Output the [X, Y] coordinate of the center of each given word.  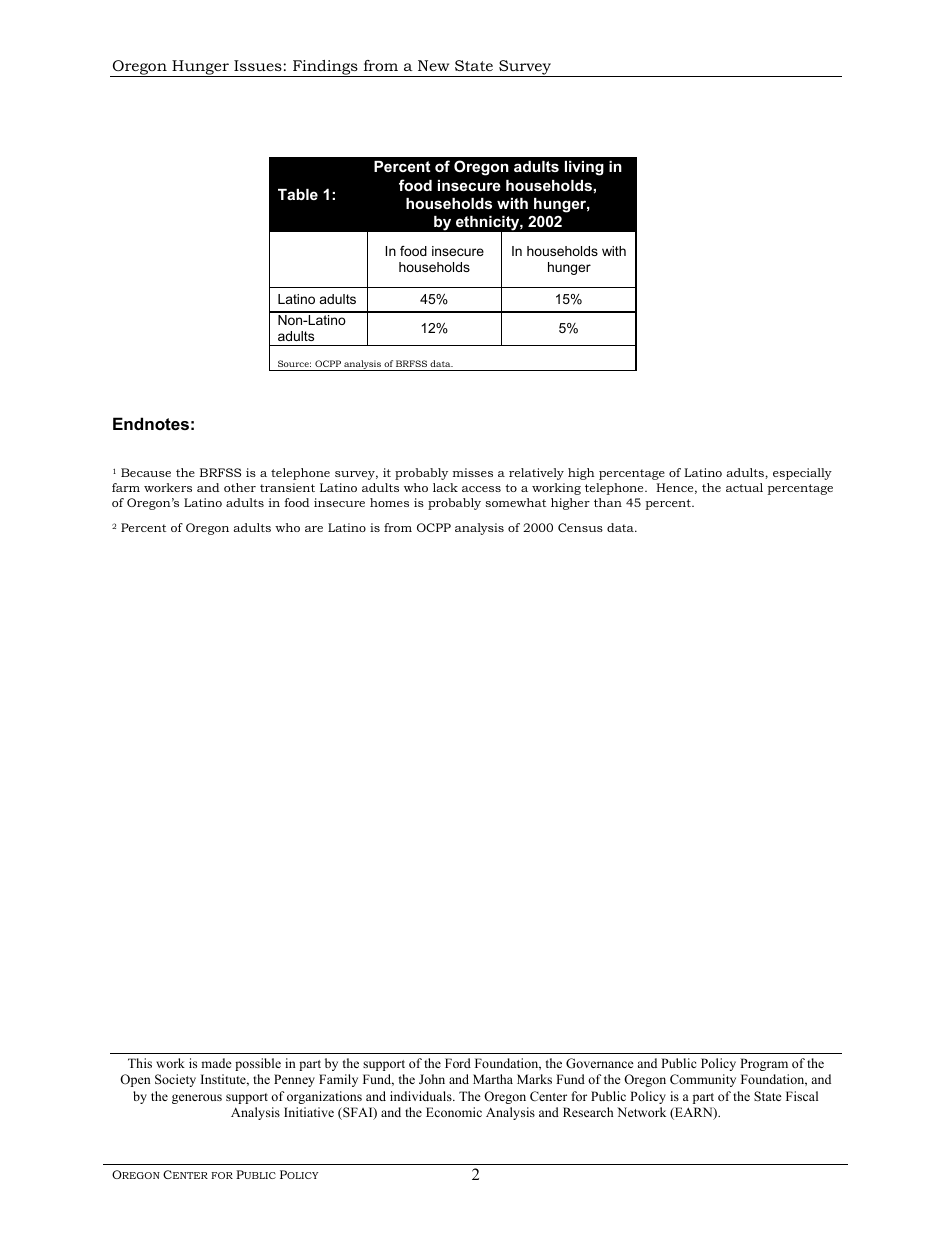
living [584, 168]
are [314, 529]
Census [580, 527]
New [433, 65]
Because [146, 472]
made [216, 1063]
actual [744, 487]
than [608, 502]
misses [473, 472]
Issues [258, 65]
